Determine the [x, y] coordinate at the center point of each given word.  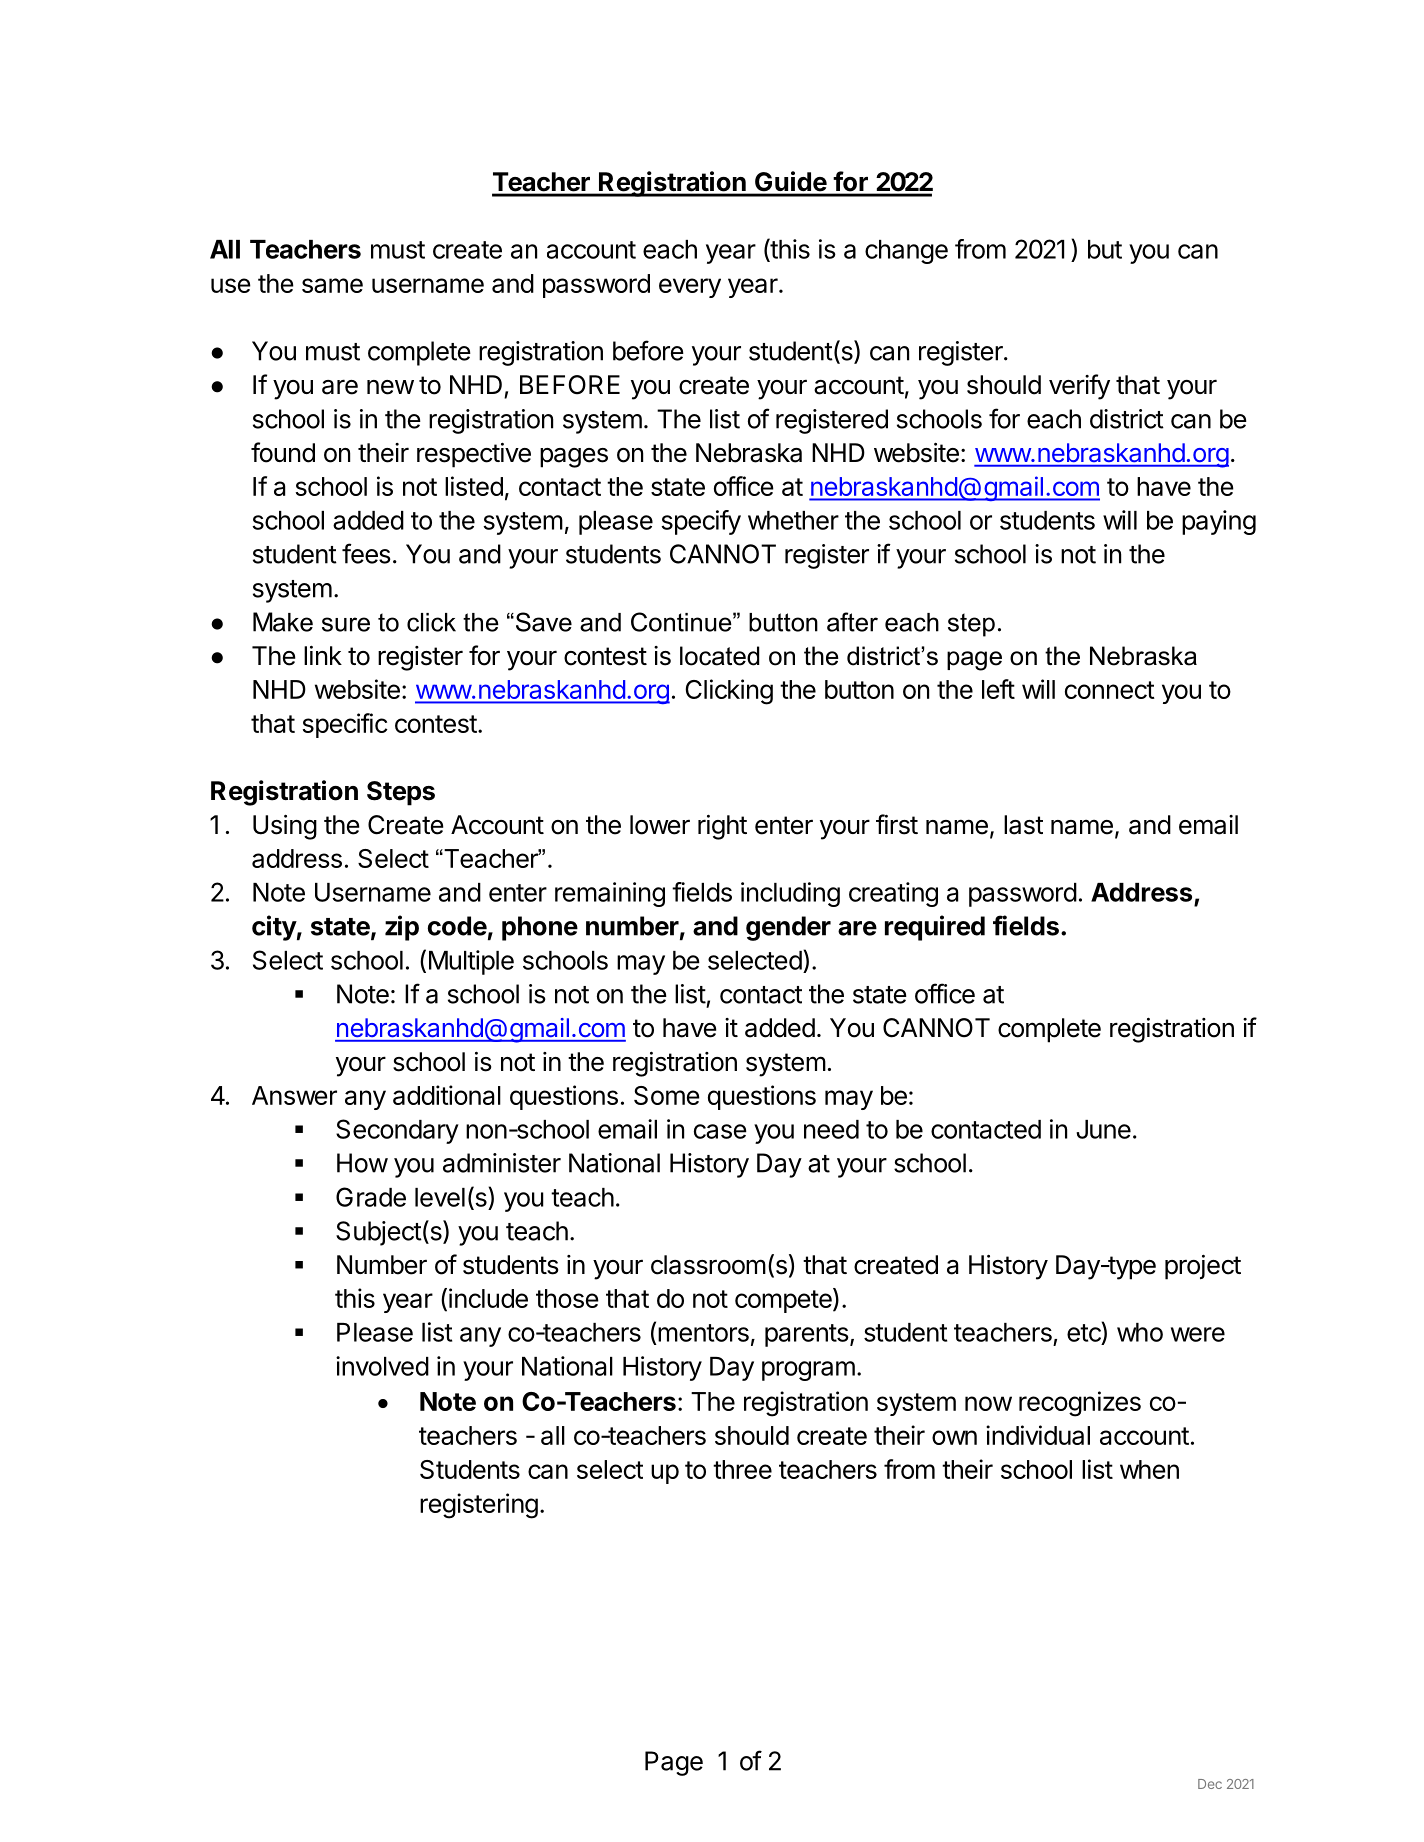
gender [788, 928]
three [742, 1469]
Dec [1210, 1784]
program [808, 1371]
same [332, 285]
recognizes [1080, 1404]
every [690, 288]
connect [1110, 690]
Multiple [471, 962]
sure [346, 624]
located [719, 656]
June [1103, 1129]
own [954, 1437]
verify [1079, 387]
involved [382, 1366]
